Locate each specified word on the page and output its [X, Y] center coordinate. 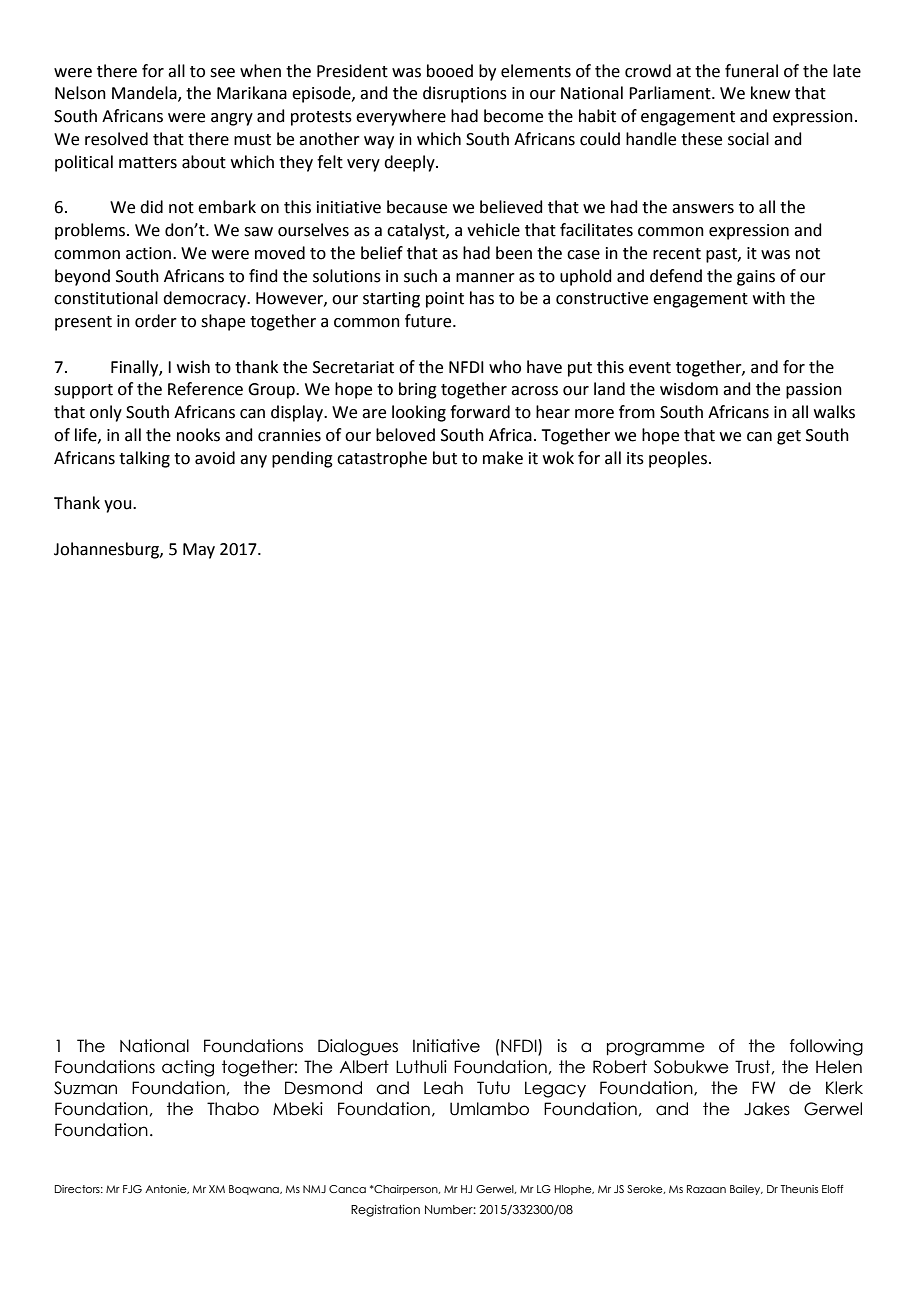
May [199, 551]
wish [193, 367]
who [505, 367]
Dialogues [358, 1047]
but [445, 458]
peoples [678, 459]
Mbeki [298, 1109]
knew [770, 93]
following [826, 1047]
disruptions [465, 94]
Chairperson [406, 1190]
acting [188, 1068]
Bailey [746, 1190]
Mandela [145, 94]
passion [814, 391]
